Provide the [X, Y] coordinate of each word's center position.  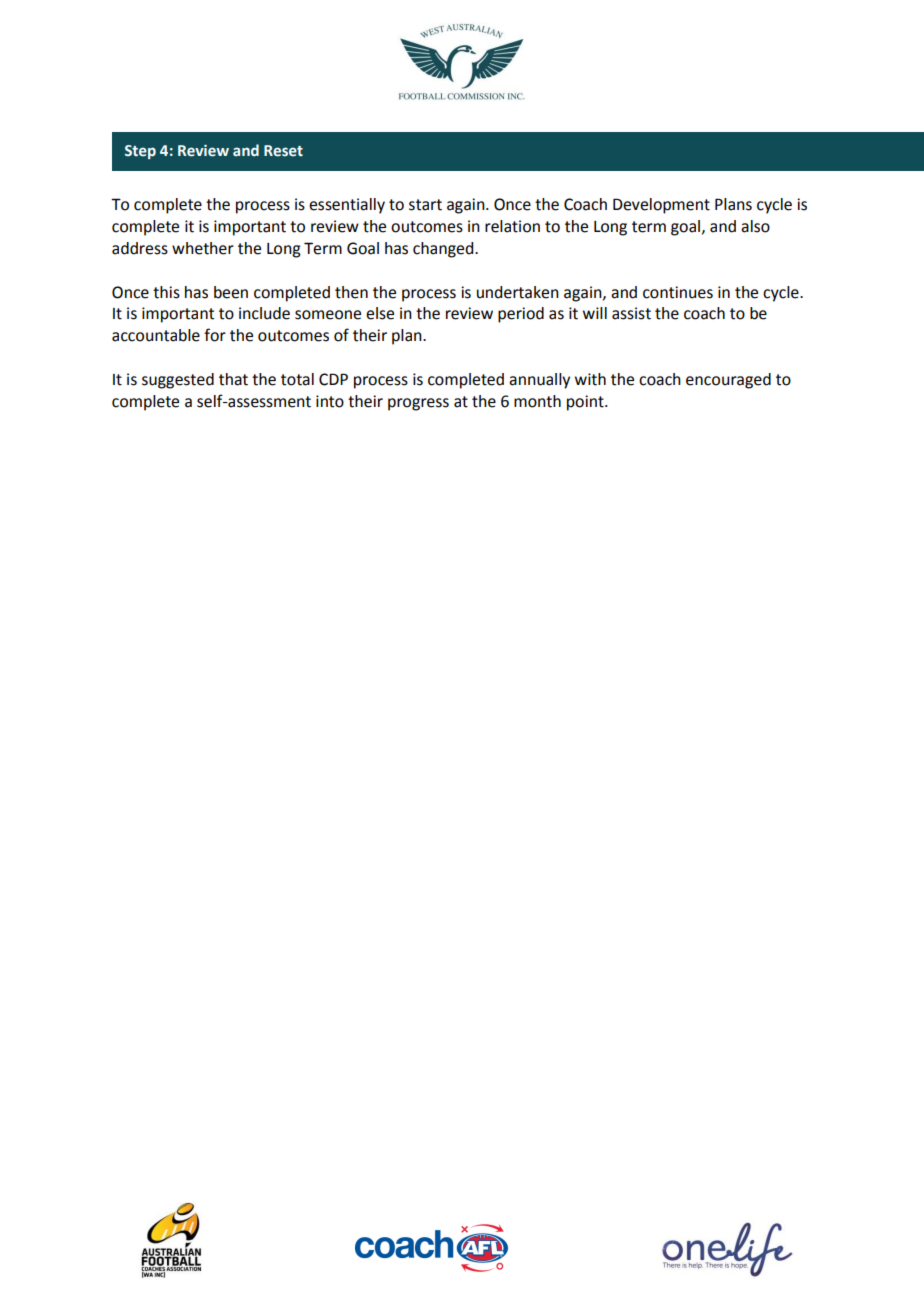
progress [418, 404]
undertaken [518, 292]
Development [661, 206]
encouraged [728, 381]
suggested [178, 381]
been [231, 292]
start [425, 205]
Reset [283, 151]
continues [678, 292]
